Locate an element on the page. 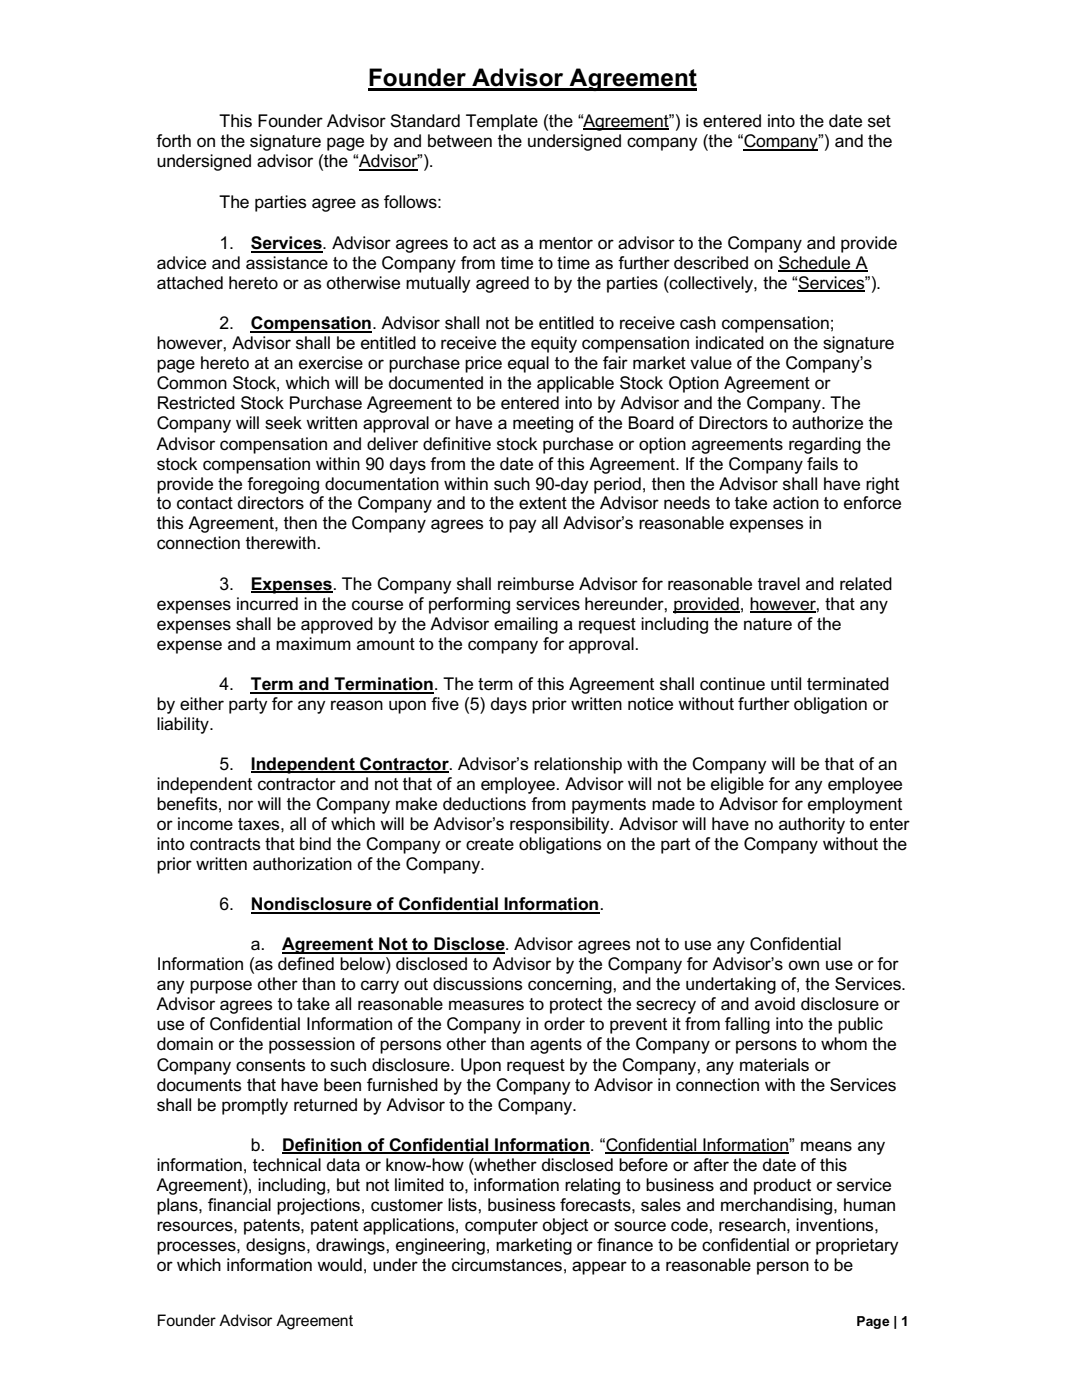 The image size is (1066, 1380). forth is located at coordinates (173, 141).
